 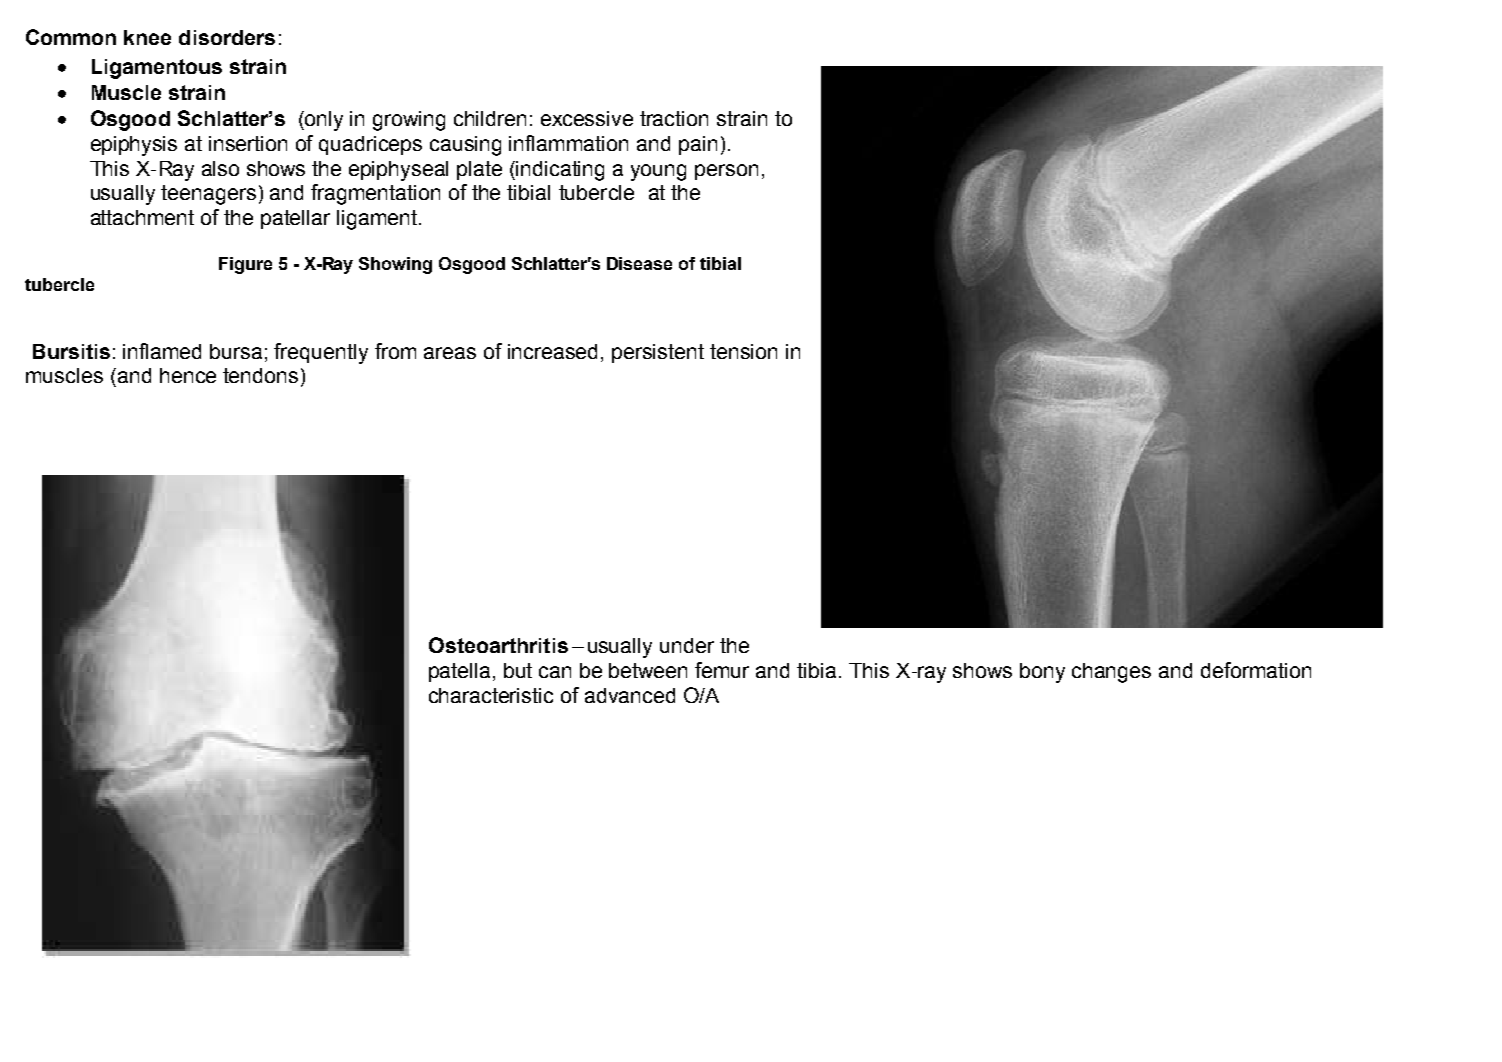 I want to click on pain, so click(x=698, y=145).
